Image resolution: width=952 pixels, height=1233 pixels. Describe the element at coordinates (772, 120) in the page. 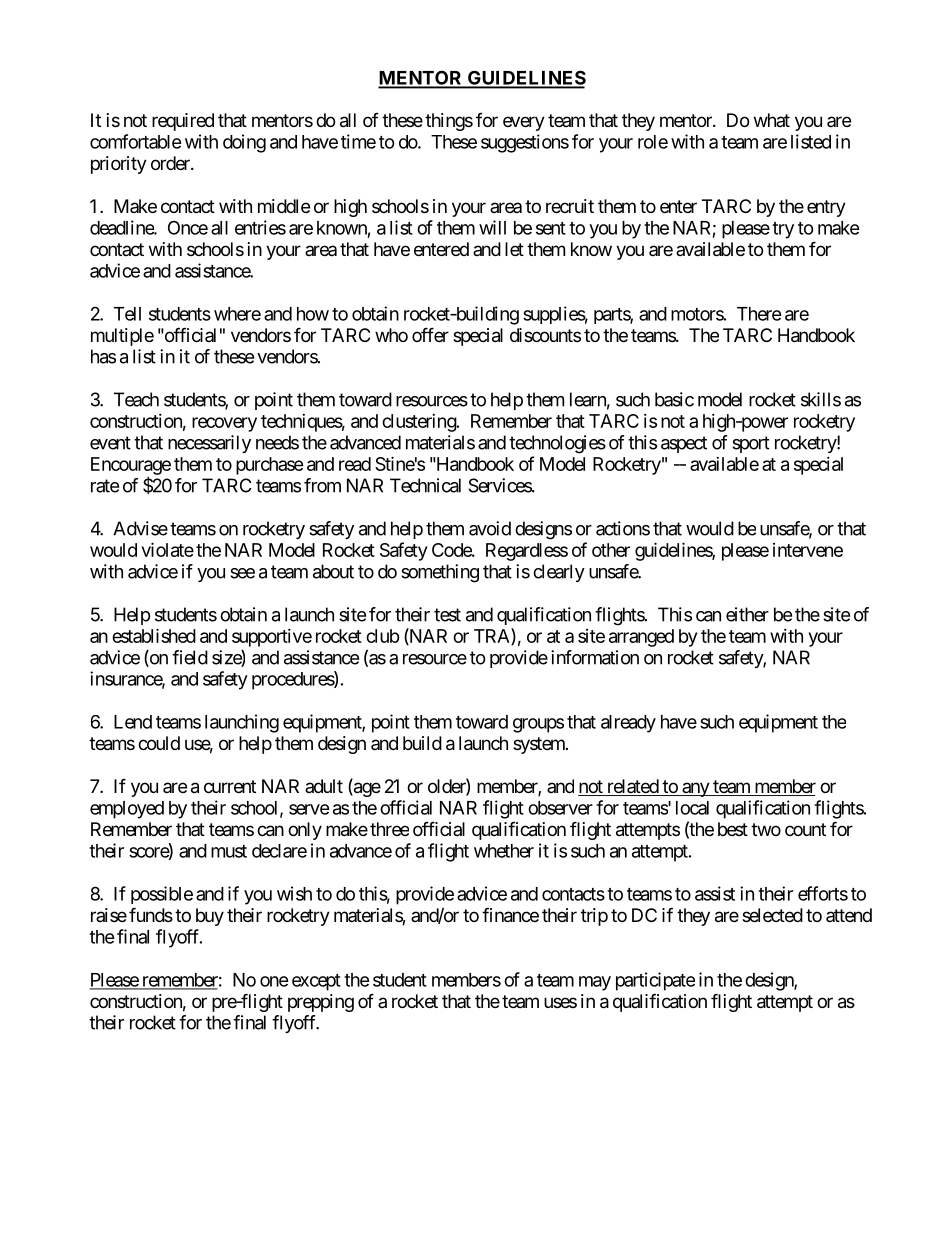

I see `what` at that location.
